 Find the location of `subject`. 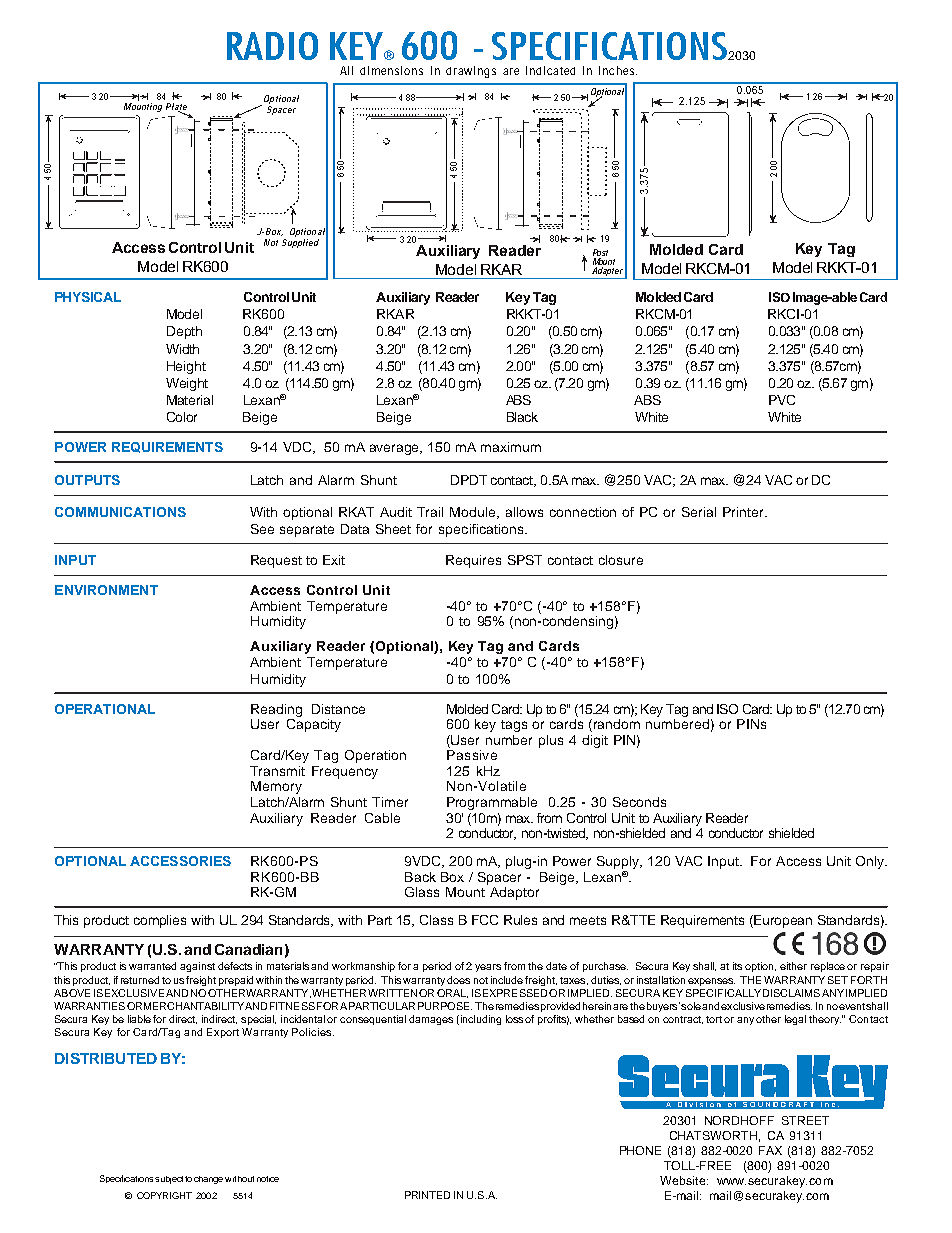

subject is located at coordinates (169, 1180).
